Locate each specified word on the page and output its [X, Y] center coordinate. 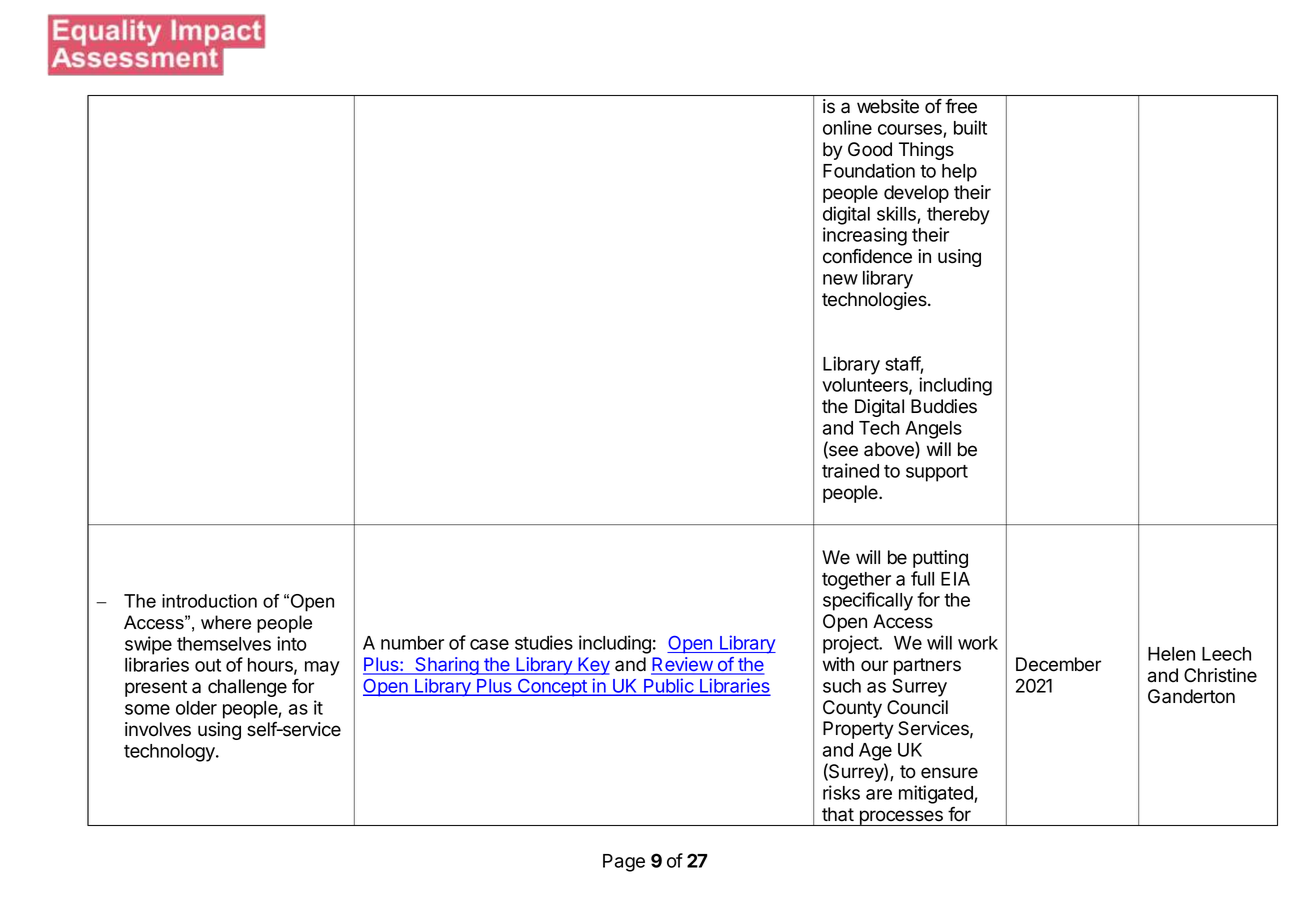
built [970, 127]
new [840, 279]
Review [682, 665]
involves [158, 729]
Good [870, 149]
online [847, 127]
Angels [933, 430]
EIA [955, 579]
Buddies [944, 406]
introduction [209, 601]
